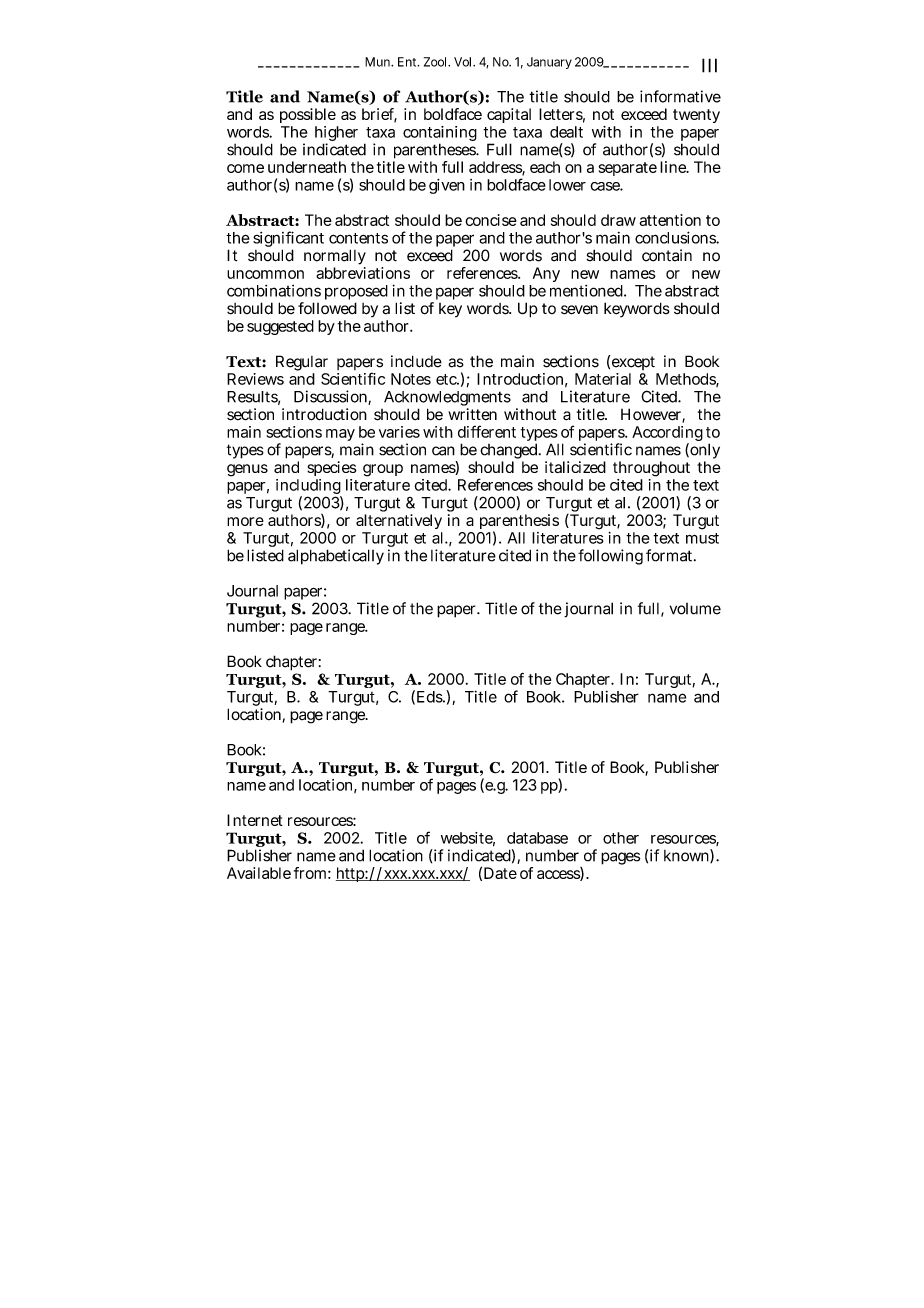 The height and width of the page is (1308, 924). What do you see at coordinates (695, 609) in the page?
I see `volume` at bounding box center [695, 609].
